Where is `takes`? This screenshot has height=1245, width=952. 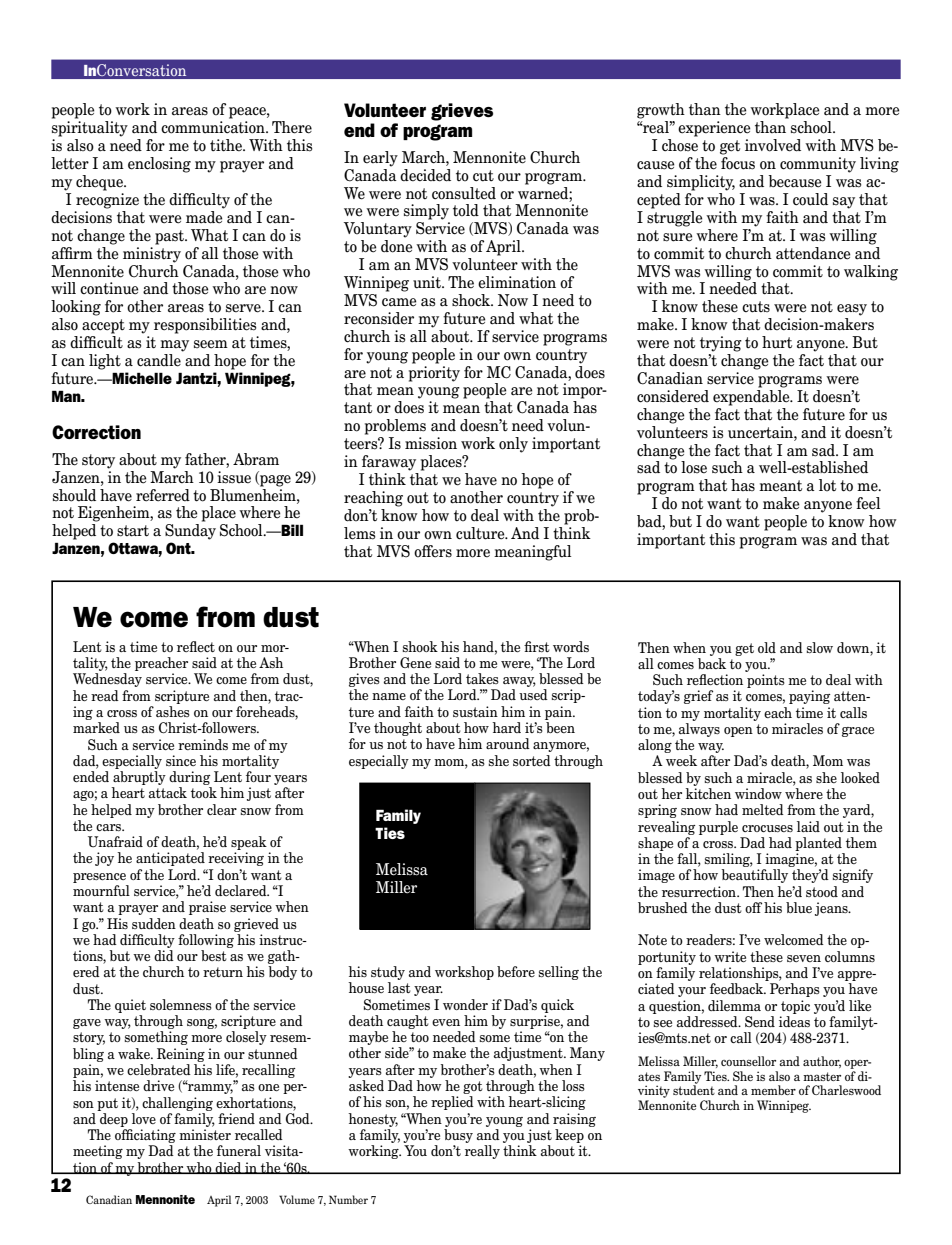
takes is located at coordinates (482, 678).
